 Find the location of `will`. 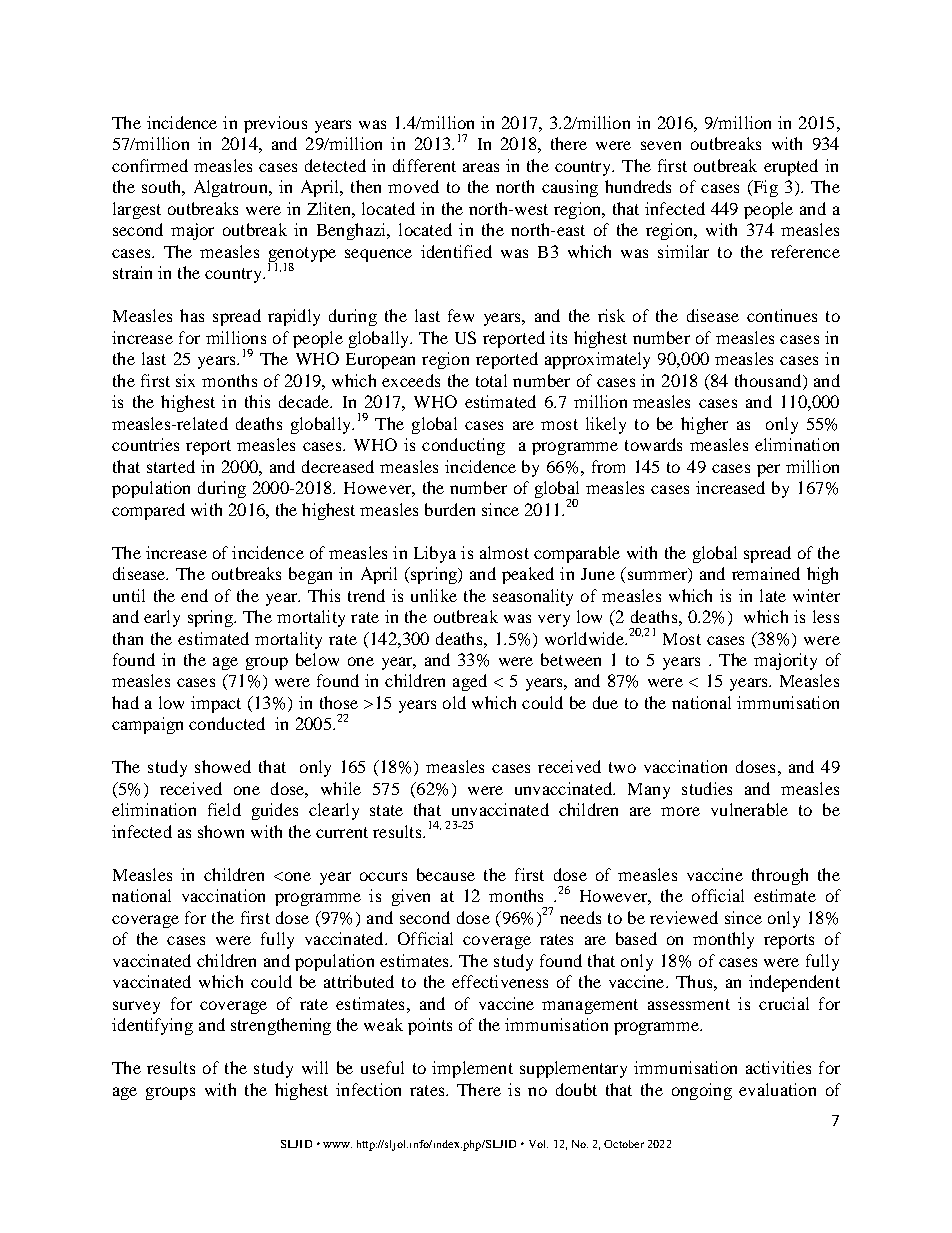

will is located at coordinates (315, 1067).
